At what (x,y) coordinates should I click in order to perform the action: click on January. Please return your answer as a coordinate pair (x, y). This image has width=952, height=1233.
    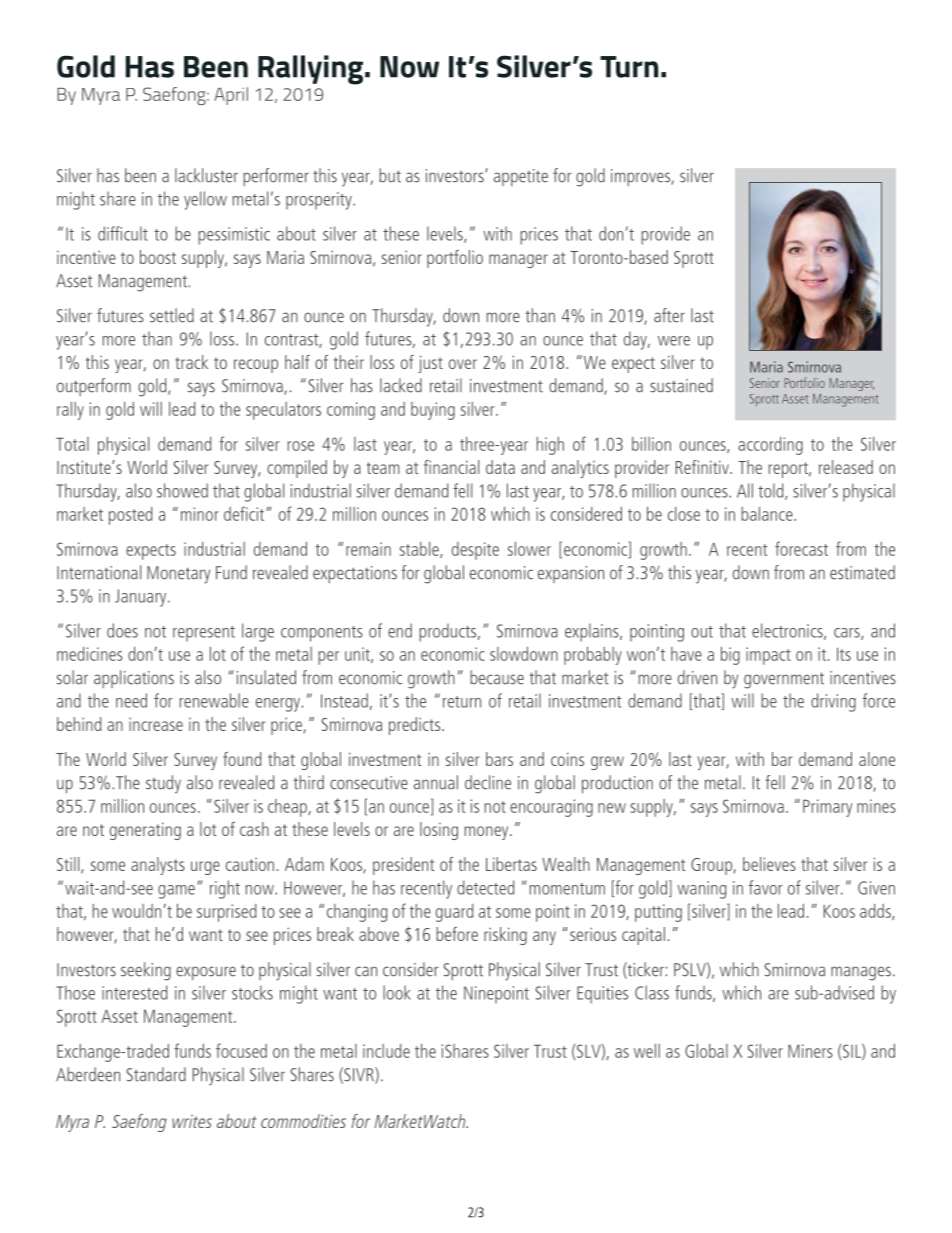
    Looking at the image, I should click on (142, 598).
